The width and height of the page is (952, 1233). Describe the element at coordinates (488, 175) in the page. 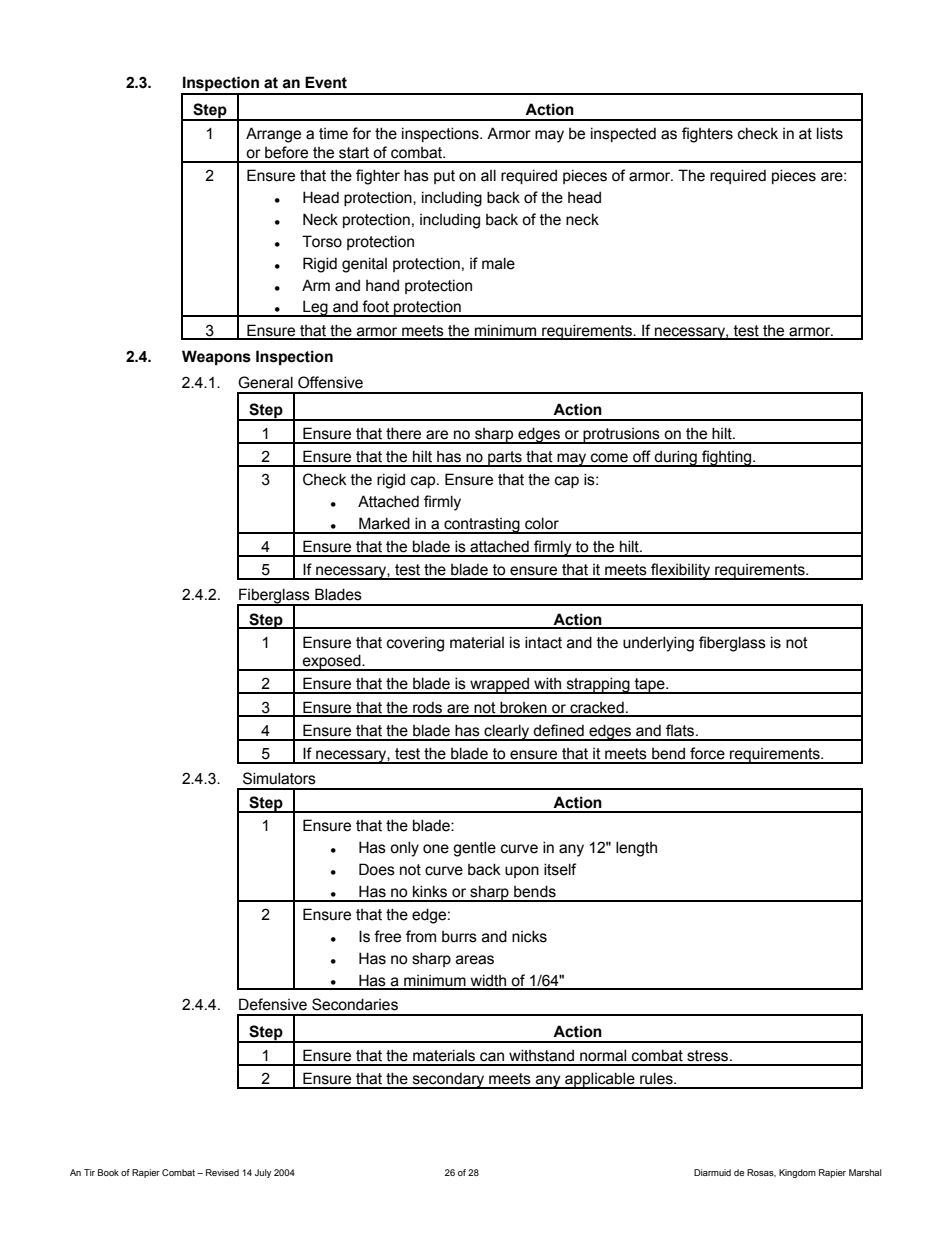

I see `all` at that location.
